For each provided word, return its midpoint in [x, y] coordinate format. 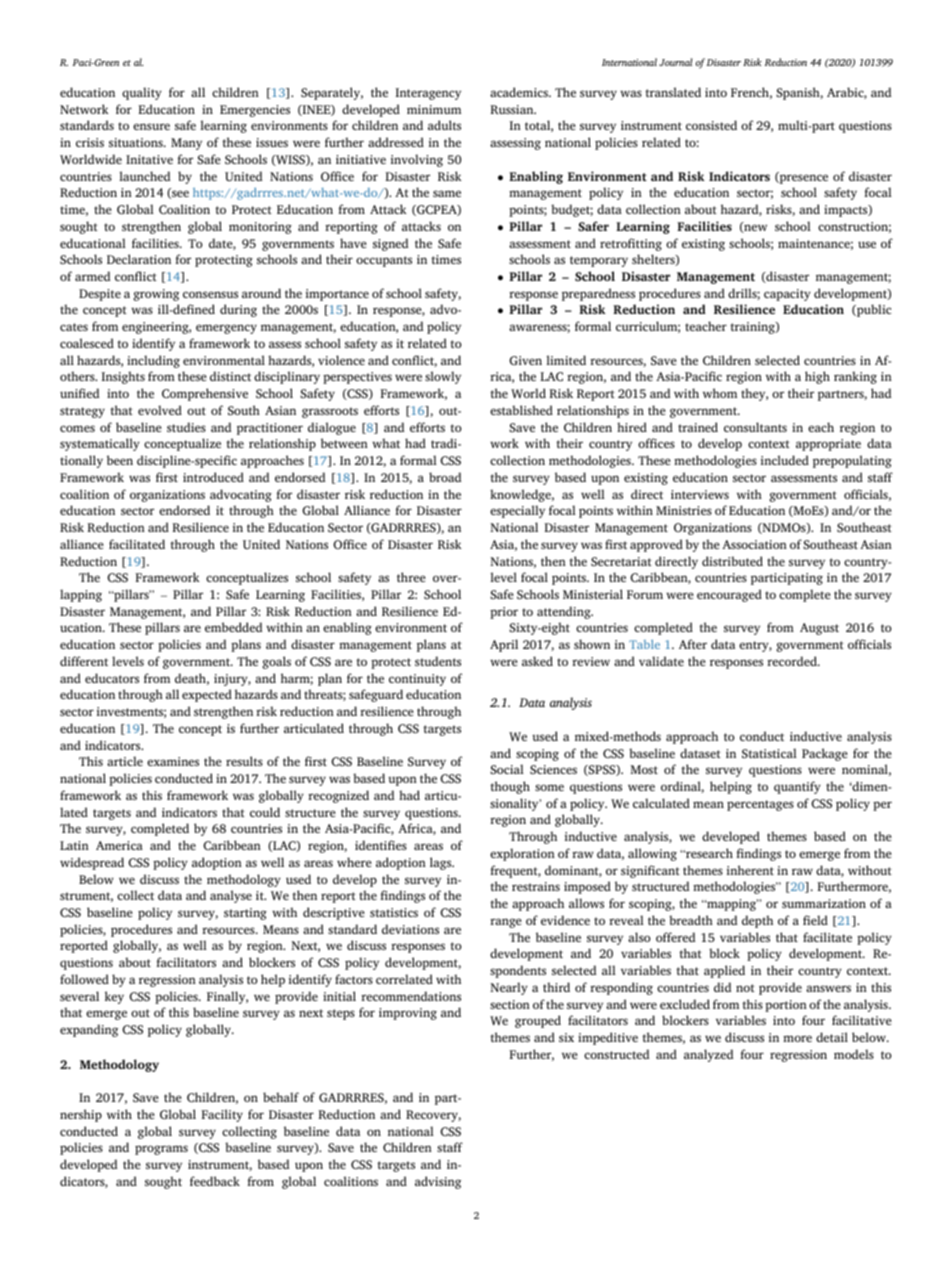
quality [142, 93]
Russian [513, 109]
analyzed [708, 1055]
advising [438, 1182]
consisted [711, 125]
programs [161, 1150]
